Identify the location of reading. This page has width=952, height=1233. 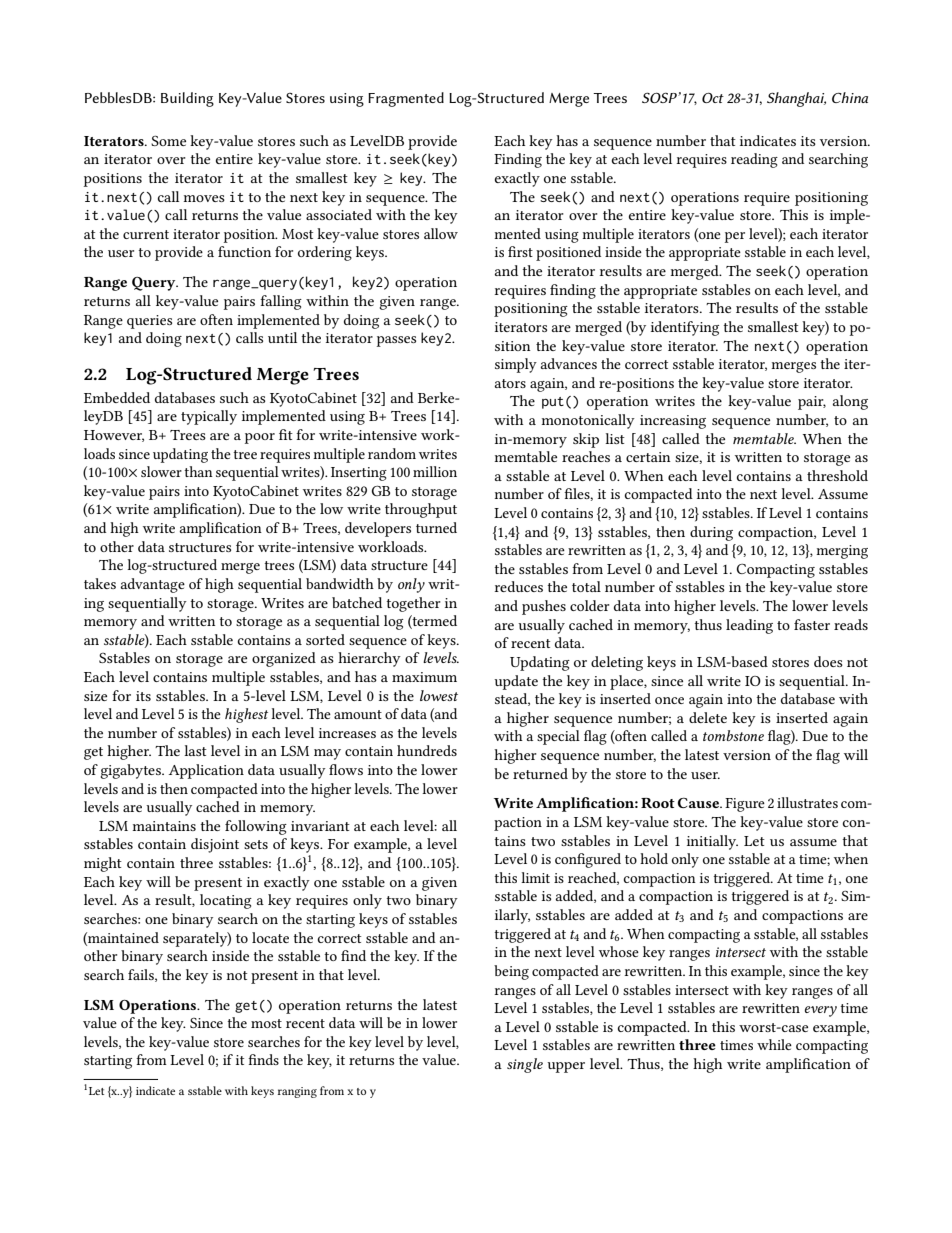
(754, 160).
